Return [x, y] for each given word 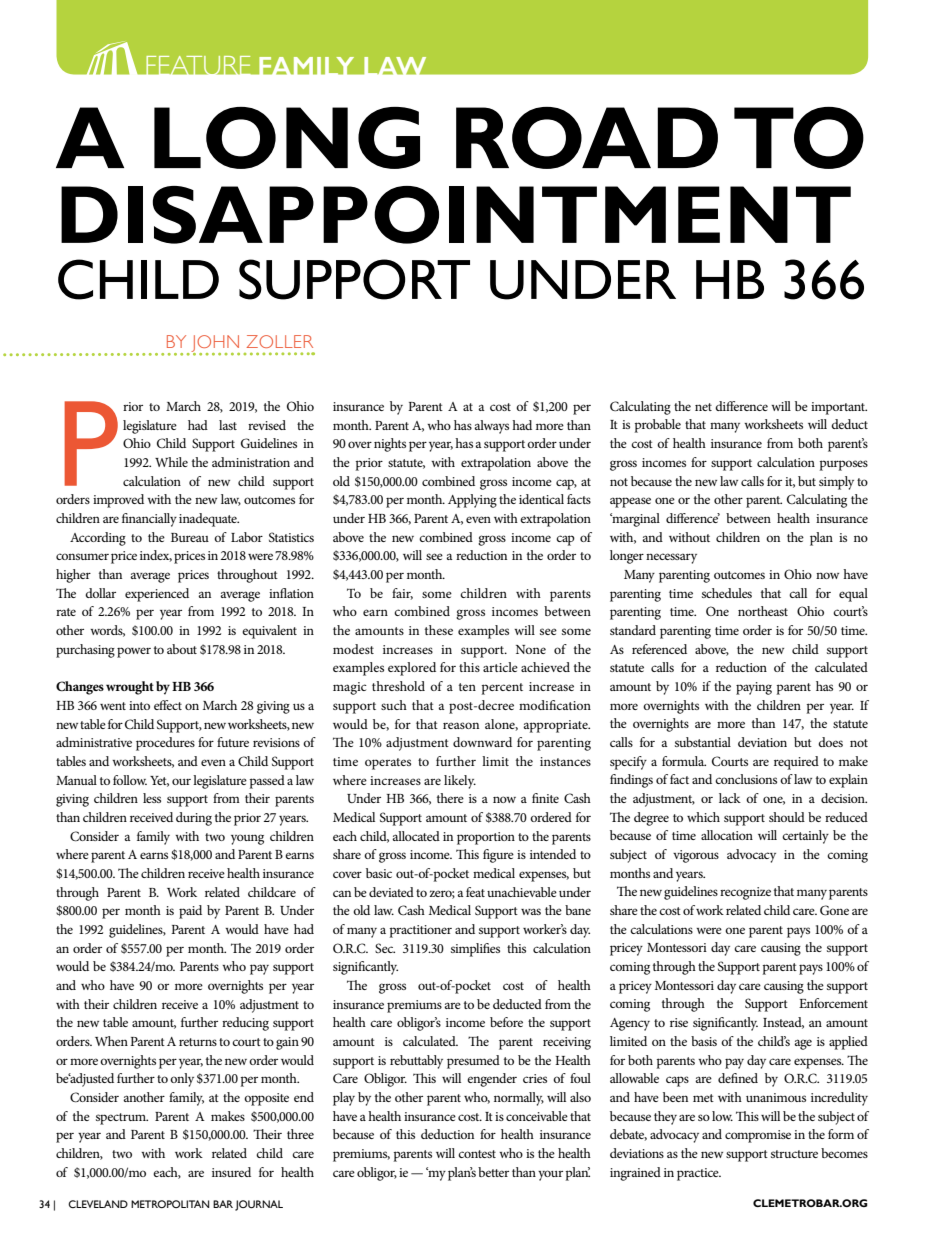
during [194, 819]
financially [149, 520]
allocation [727, 835]
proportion [486, 838]
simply [836, 483]
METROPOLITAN [170, 1204]
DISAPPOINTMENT [456, 215]
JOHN [215, 344]
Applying [472, 501]
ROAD [587, 138]
